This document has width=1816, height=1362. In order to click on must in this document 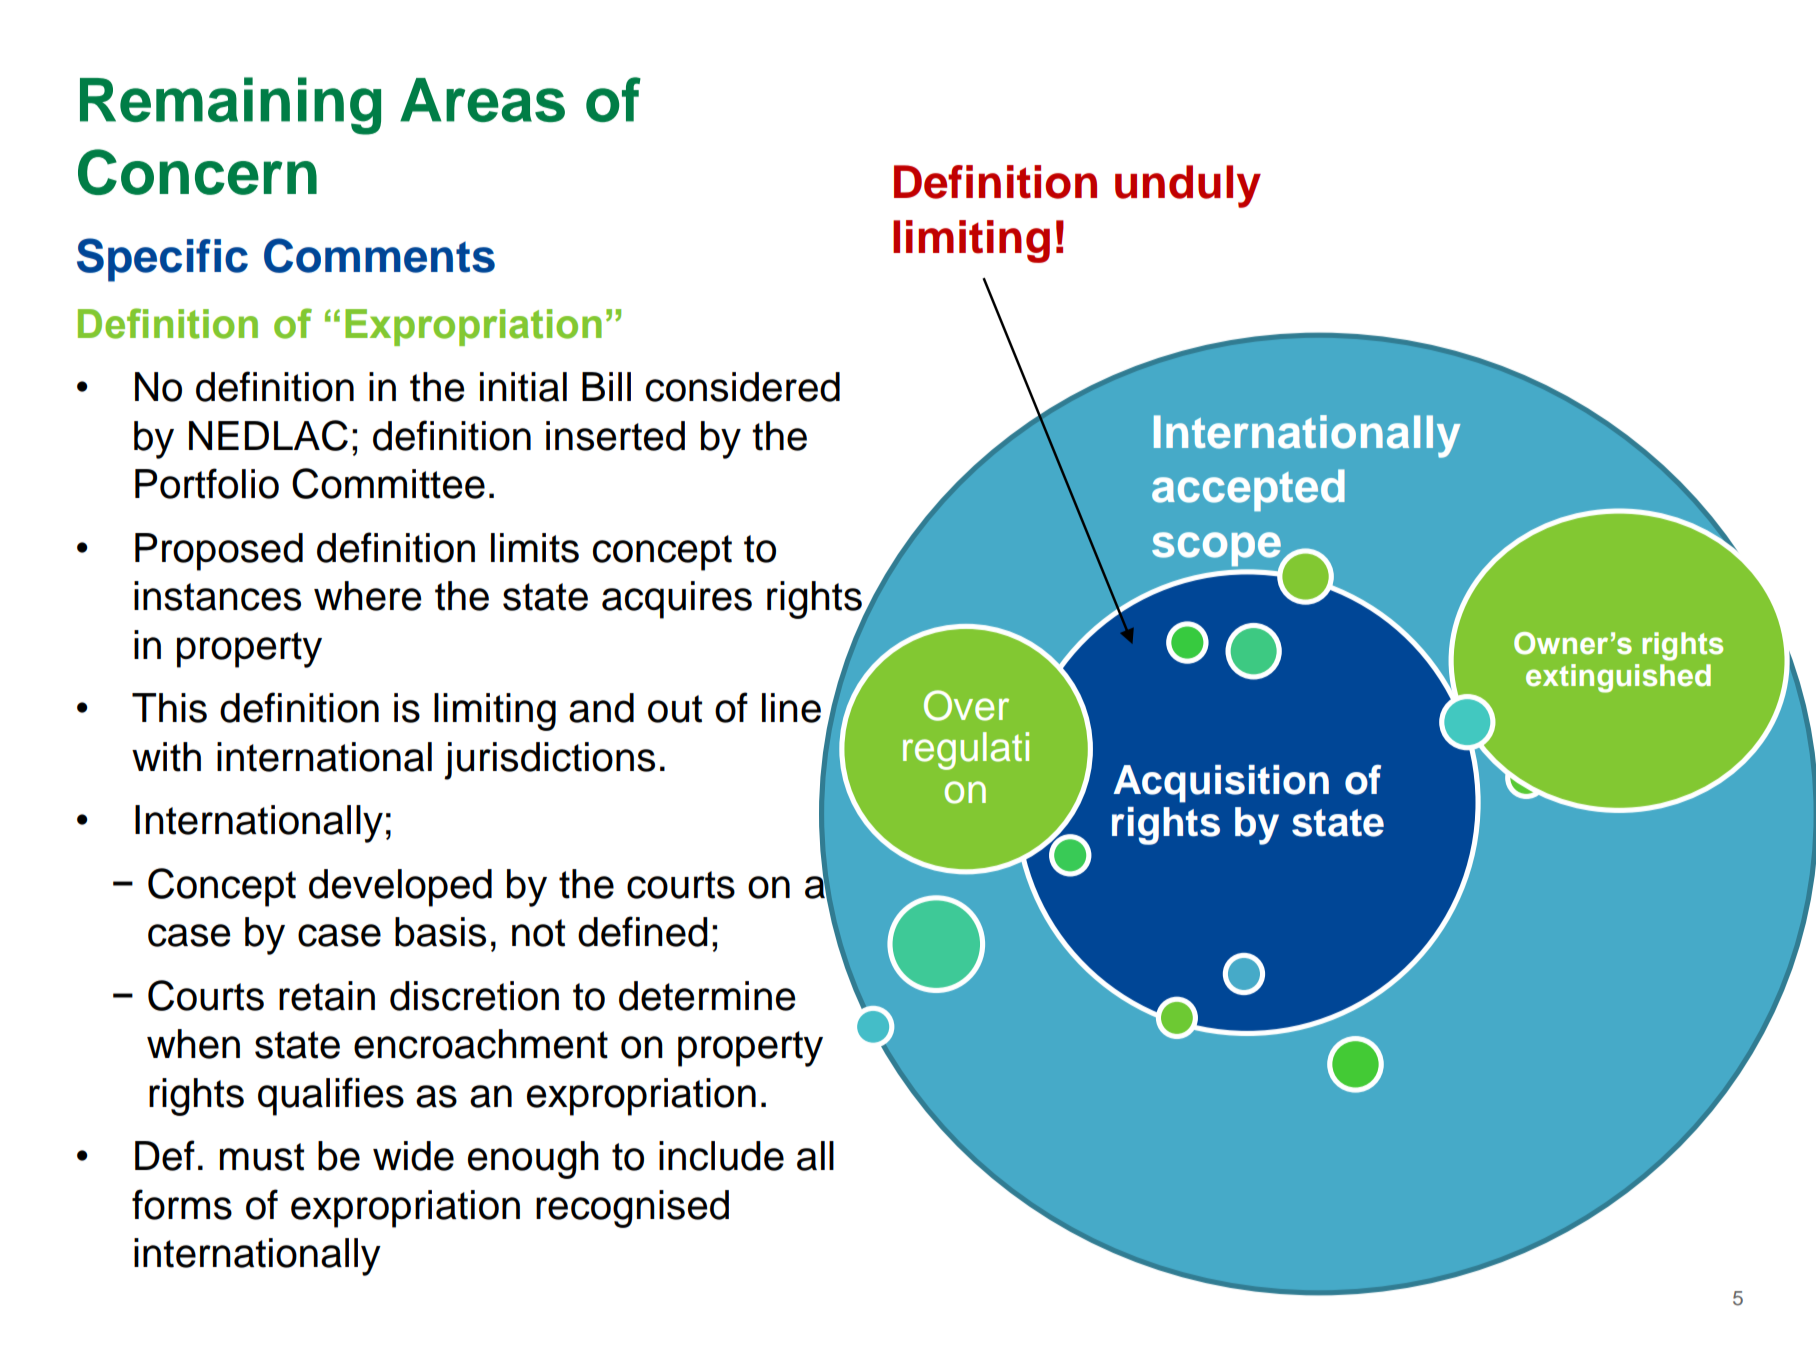, I will do `click(262, 1157)`.
